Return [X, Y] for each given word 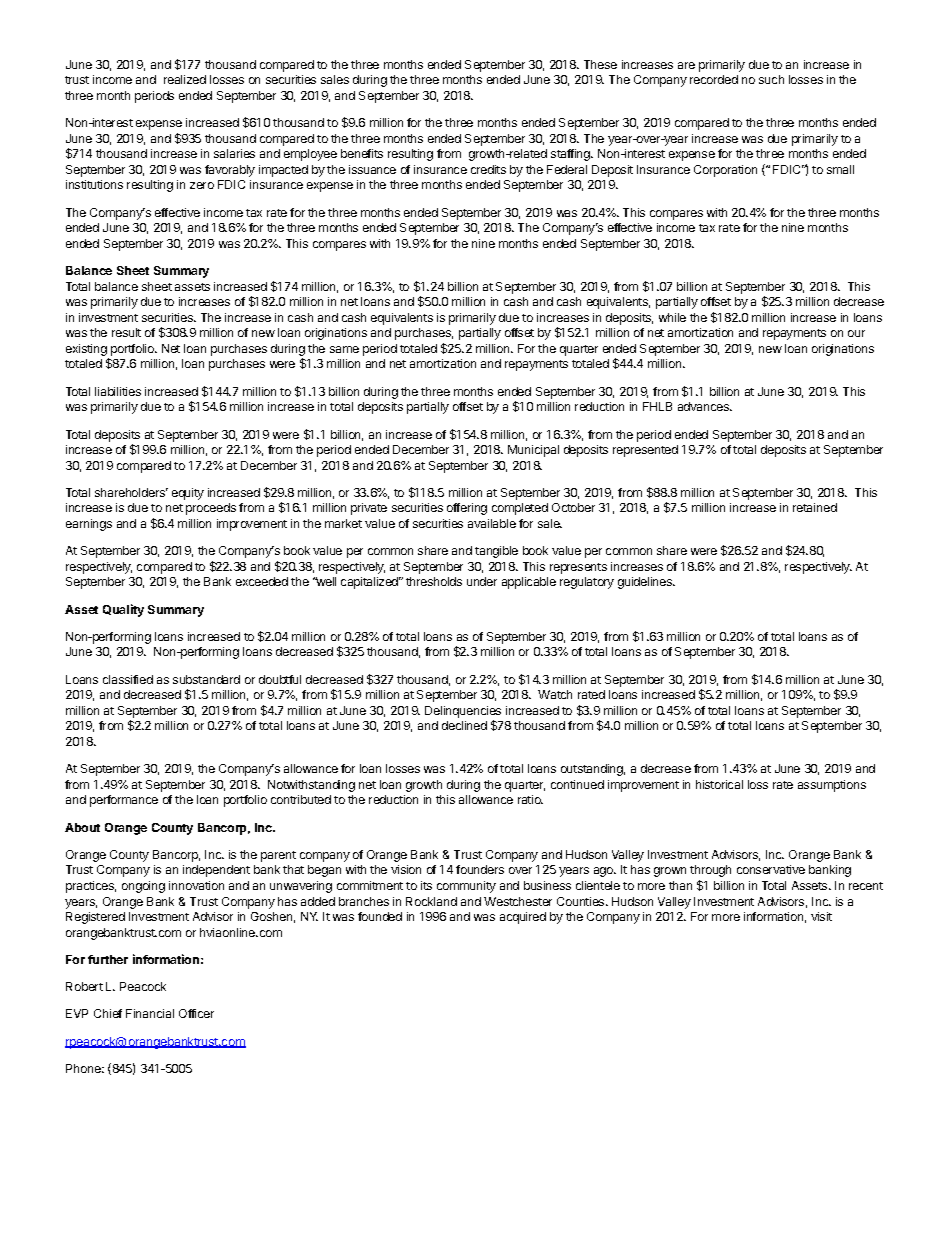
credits [488, 169]
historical [719, 784]
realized [185, 79]
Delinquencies [463, 712]
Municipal [533, 451]
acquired [523, 918]
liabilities [118, 391]
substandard [206, 679]
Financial [150, 1013]
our [856, 333]
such [771, 79]
